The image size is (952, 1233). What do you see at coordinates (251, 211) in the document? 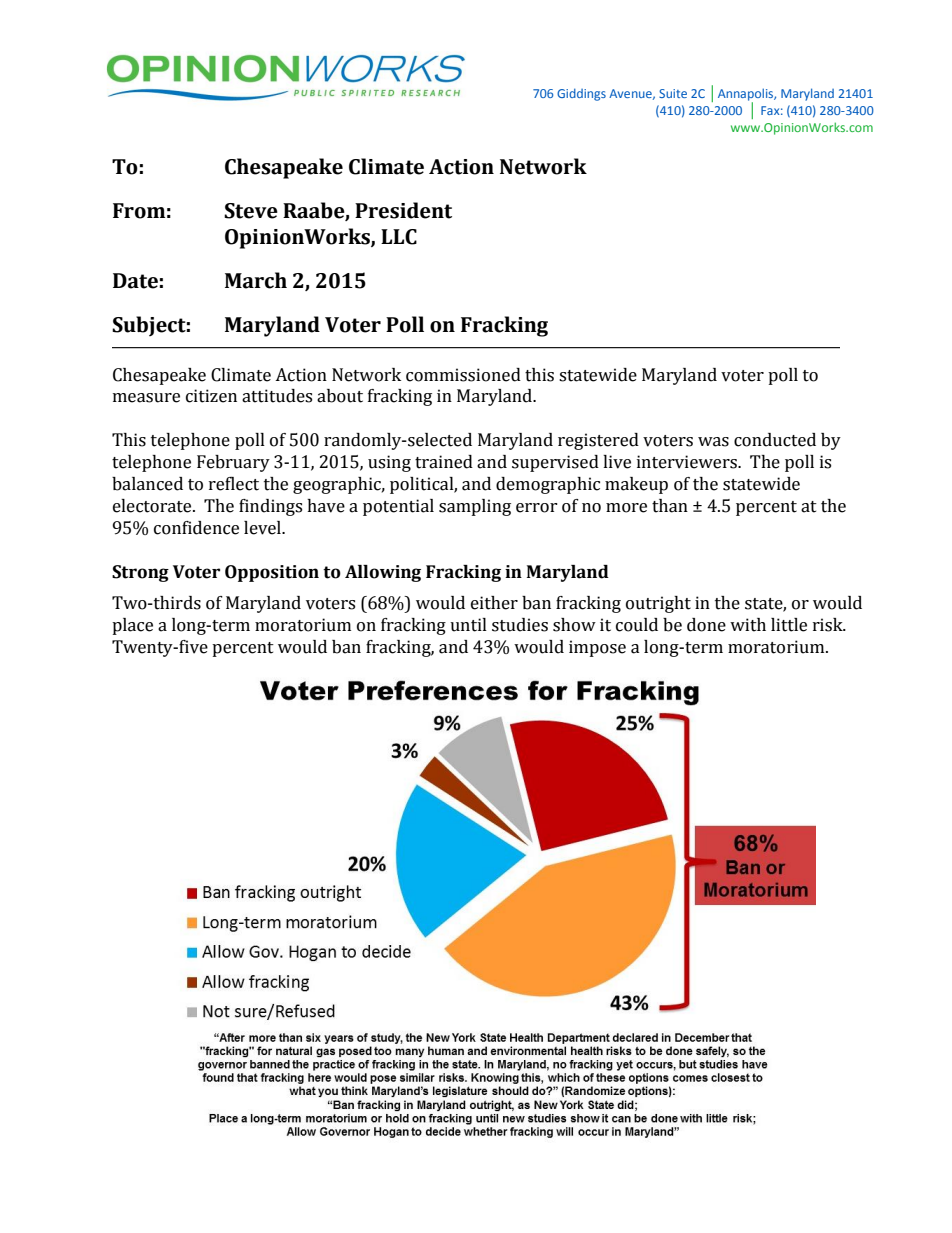
I see `Steve` at bounding box center [251, 211].
